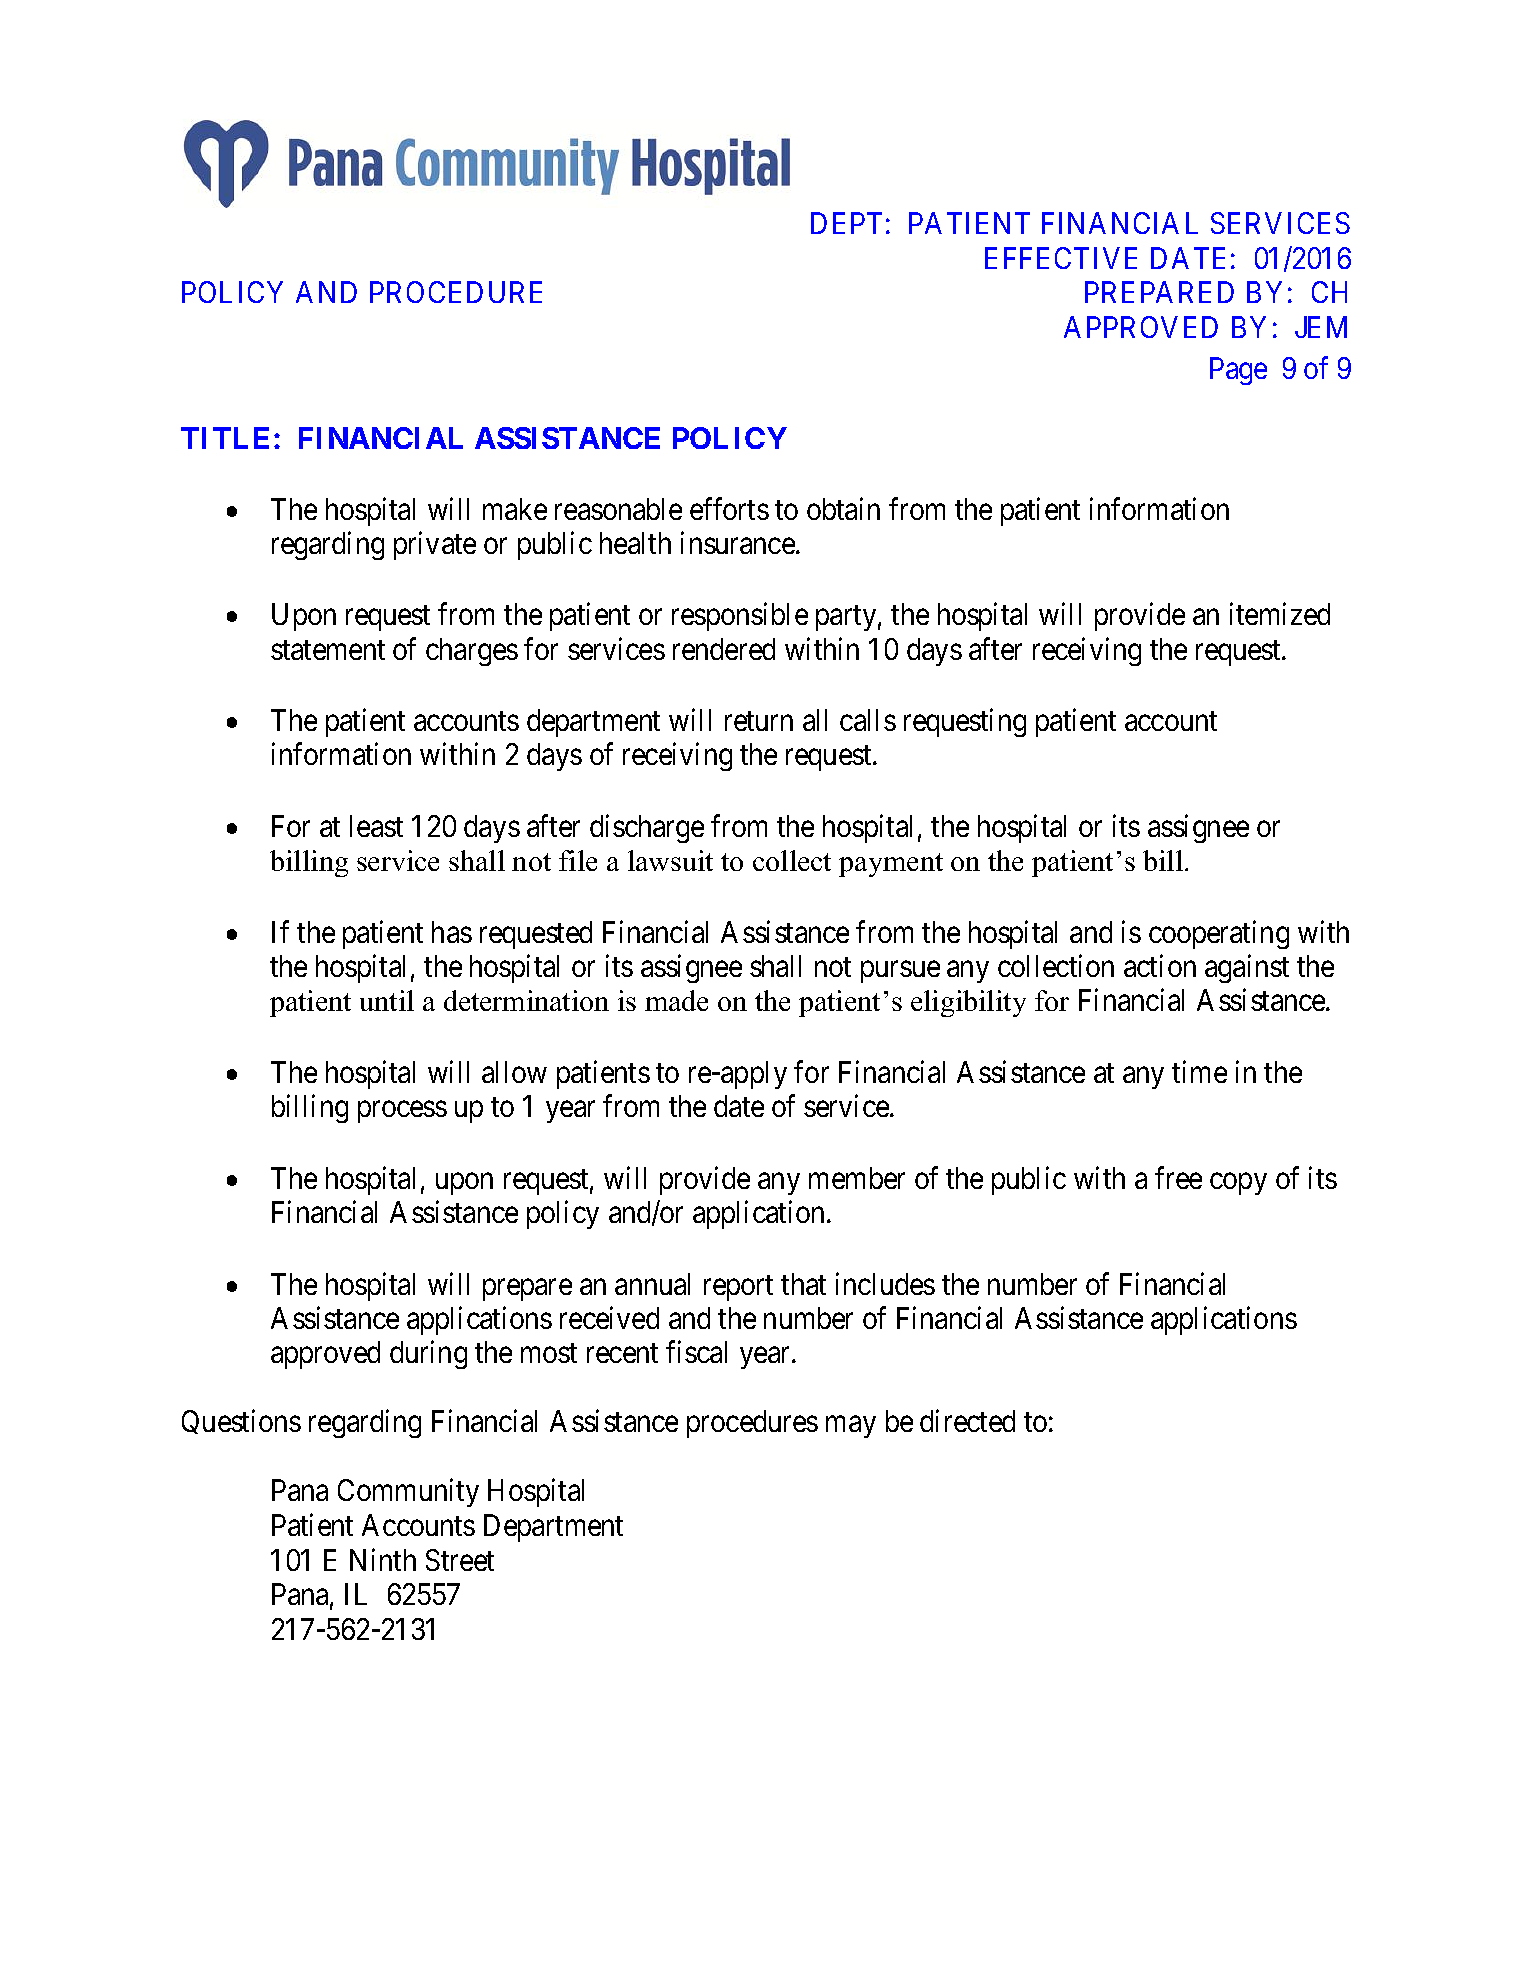 The width and height of the image is (1532, 1982). I want to click on member, so click(857, 1178).
